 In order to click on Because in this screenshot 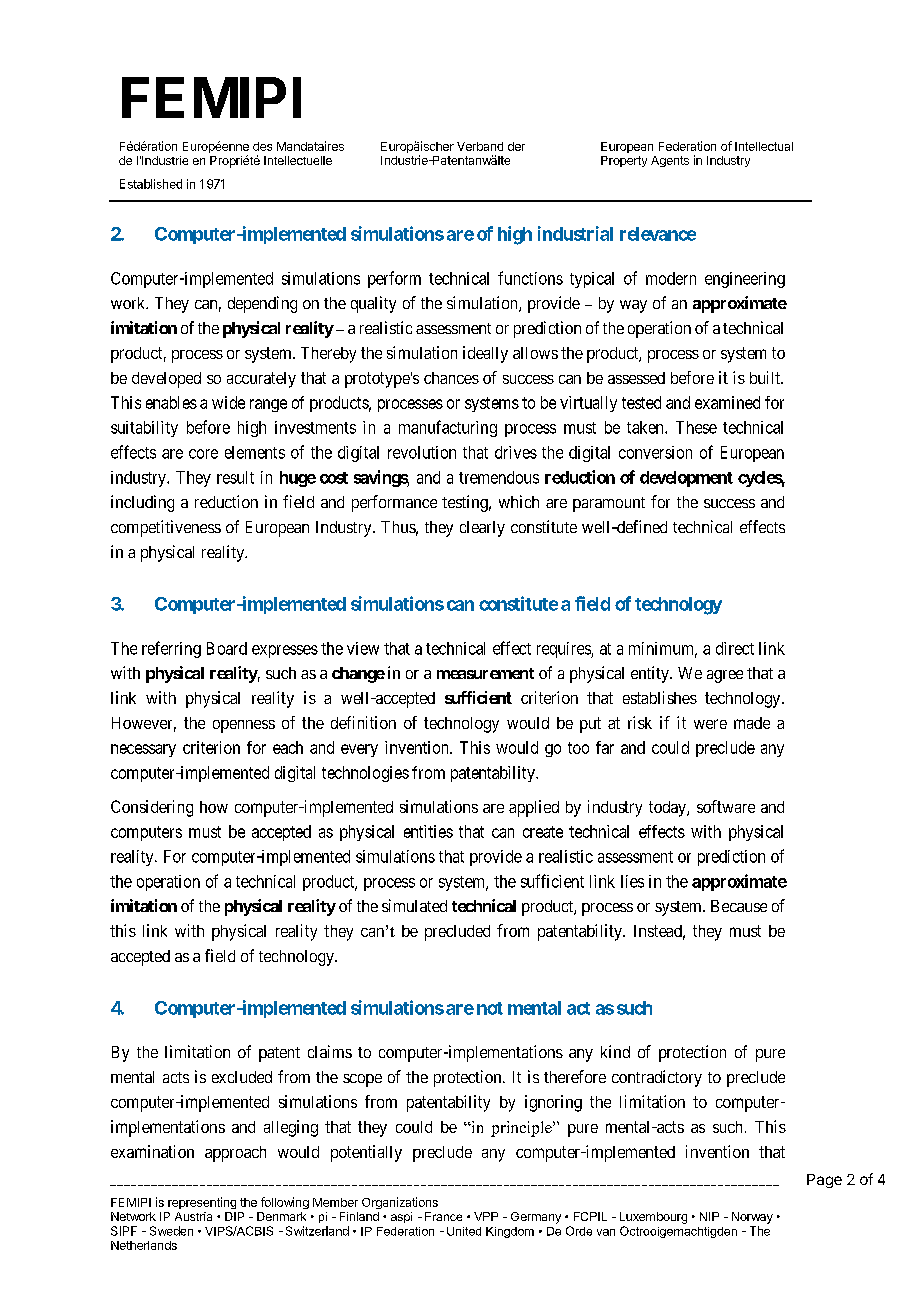, I will do `click(739, 906)`.
